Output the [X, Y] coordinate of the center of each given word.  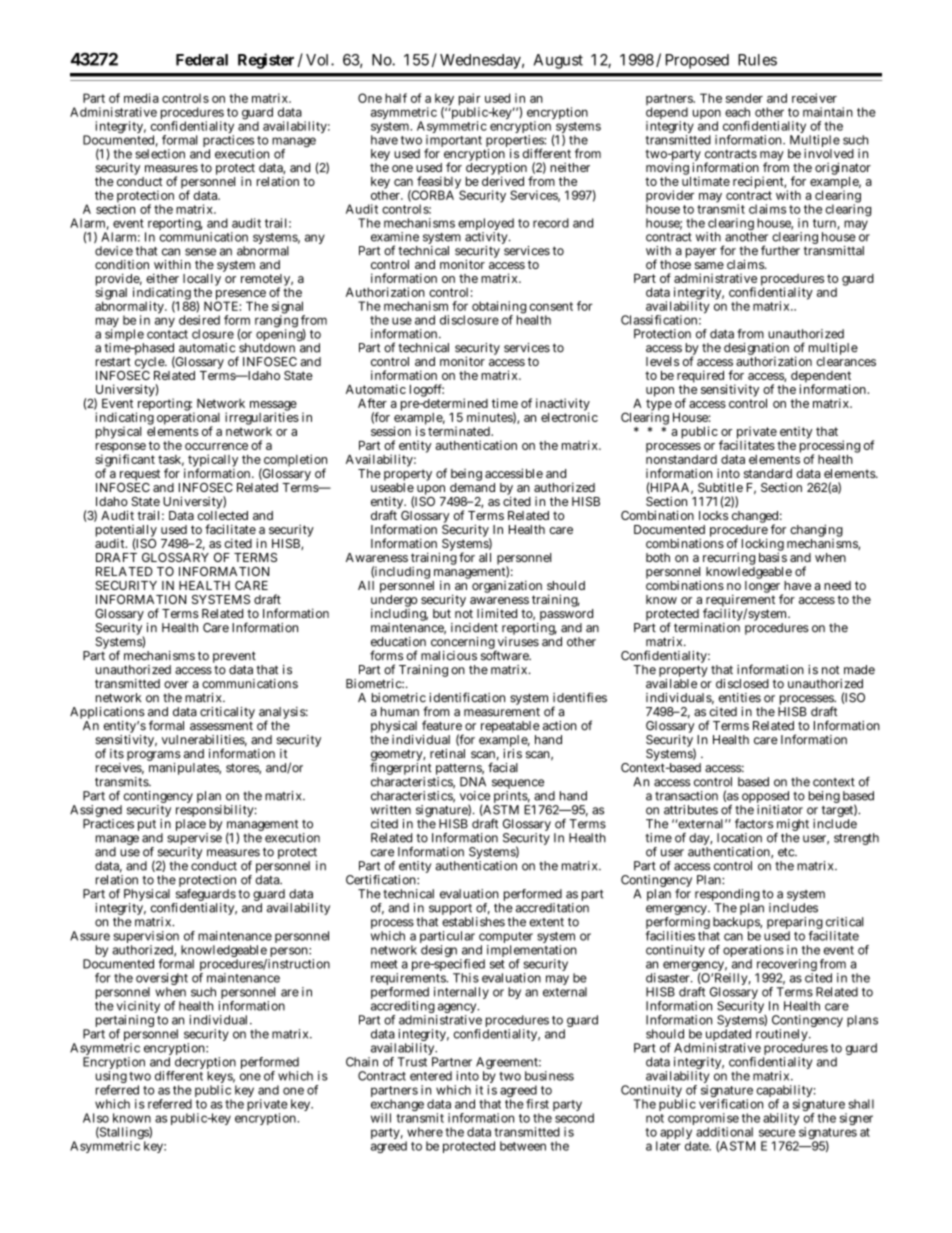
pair [470, 100]
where [425, 1132]
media [141, 98]
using [111, 1078]
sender [744, 98]
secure [777, 1133]
